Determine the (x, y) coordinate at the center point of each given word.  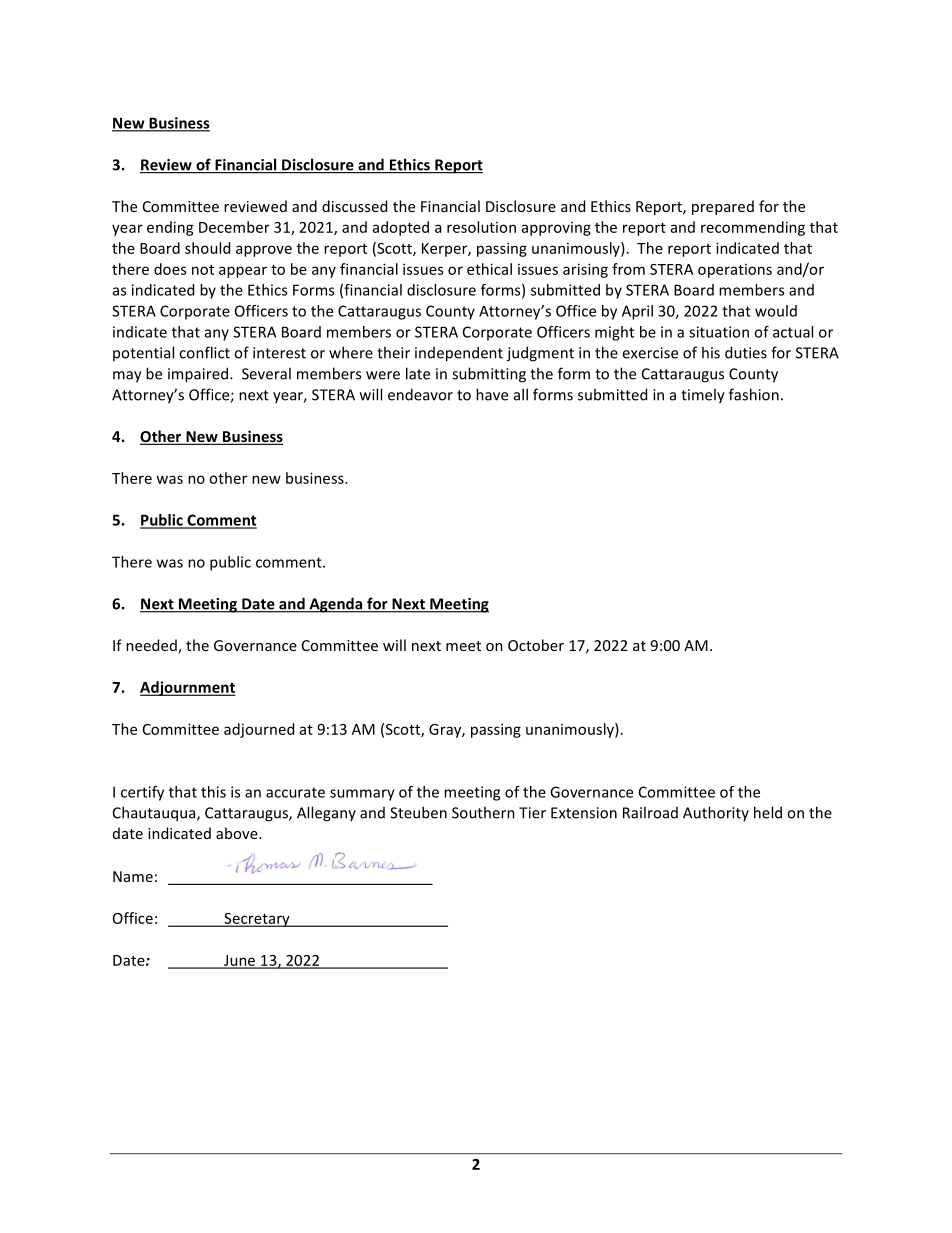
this (213, 792)
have (492, 394)
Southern (483, 812)
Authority (716, 813)
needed (152, 646)
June (240, 961)
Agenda (336, 605)
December (234, 227)
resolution (481, 227)
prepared (723, 207)
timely (703, 396)
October (536, 645)
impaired (198, 375)
